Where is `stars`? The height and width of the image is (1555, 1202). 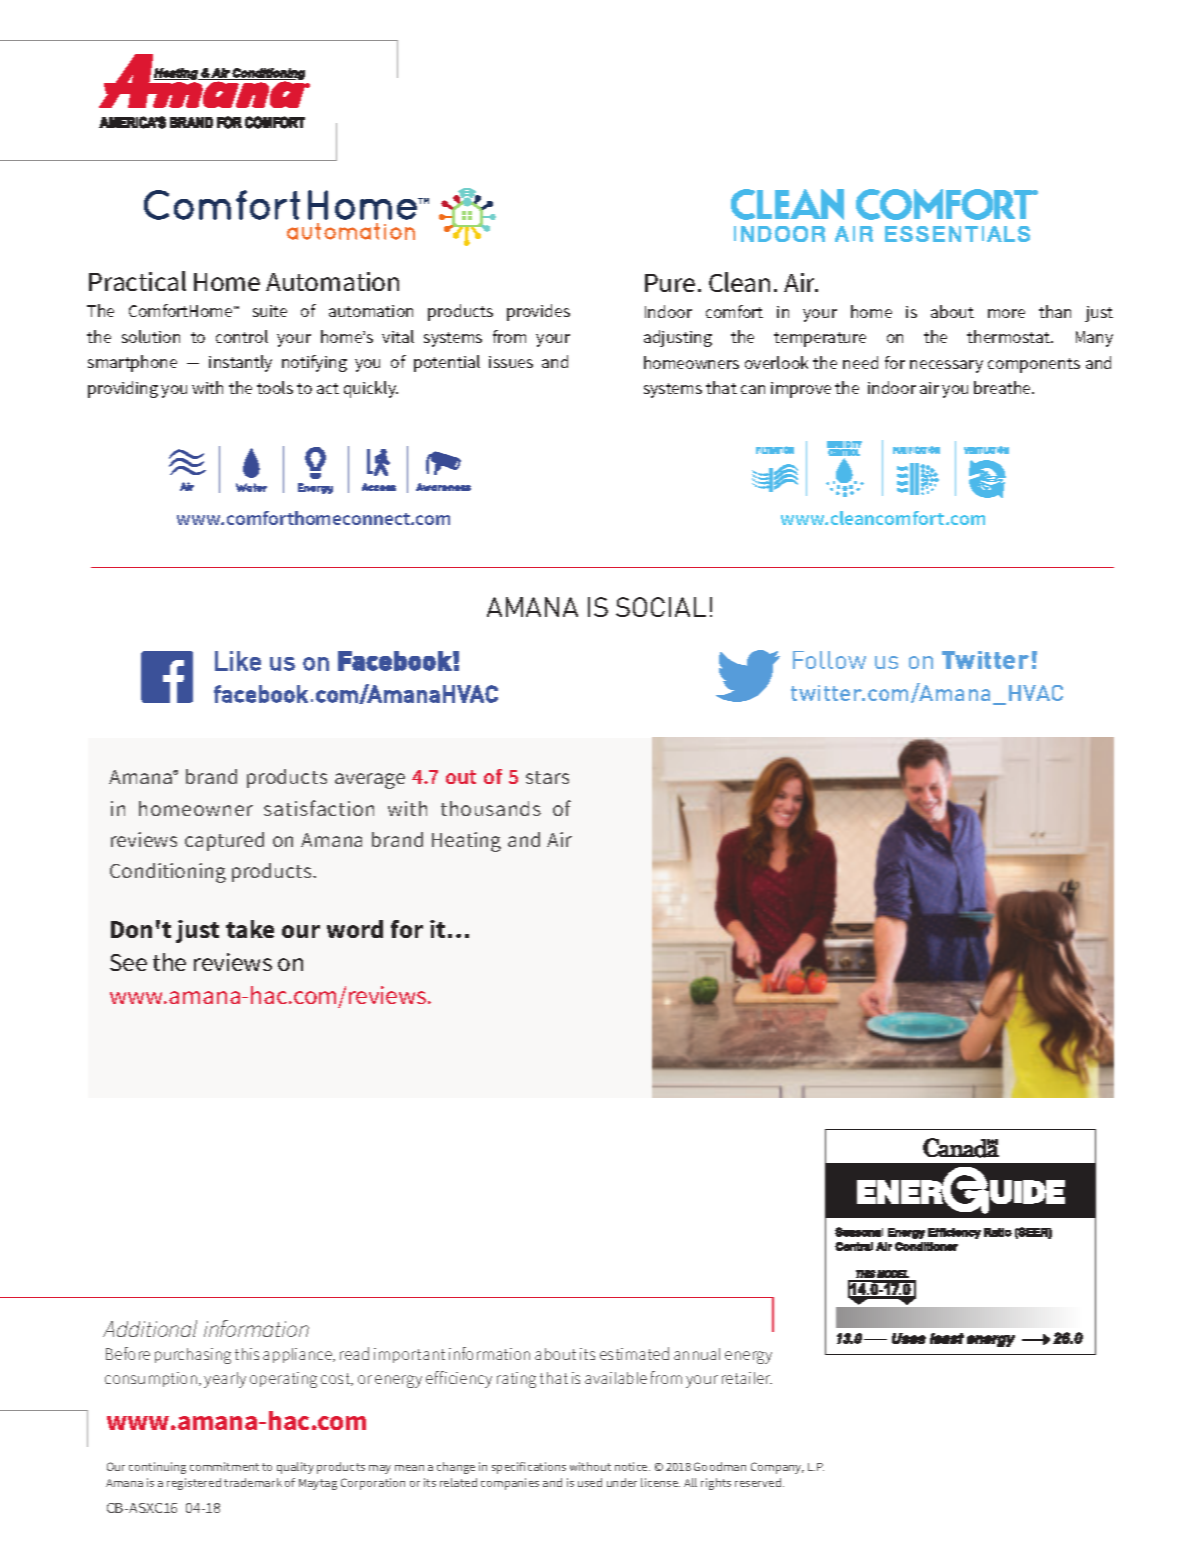
stars is located at coordinates (547, 777).
